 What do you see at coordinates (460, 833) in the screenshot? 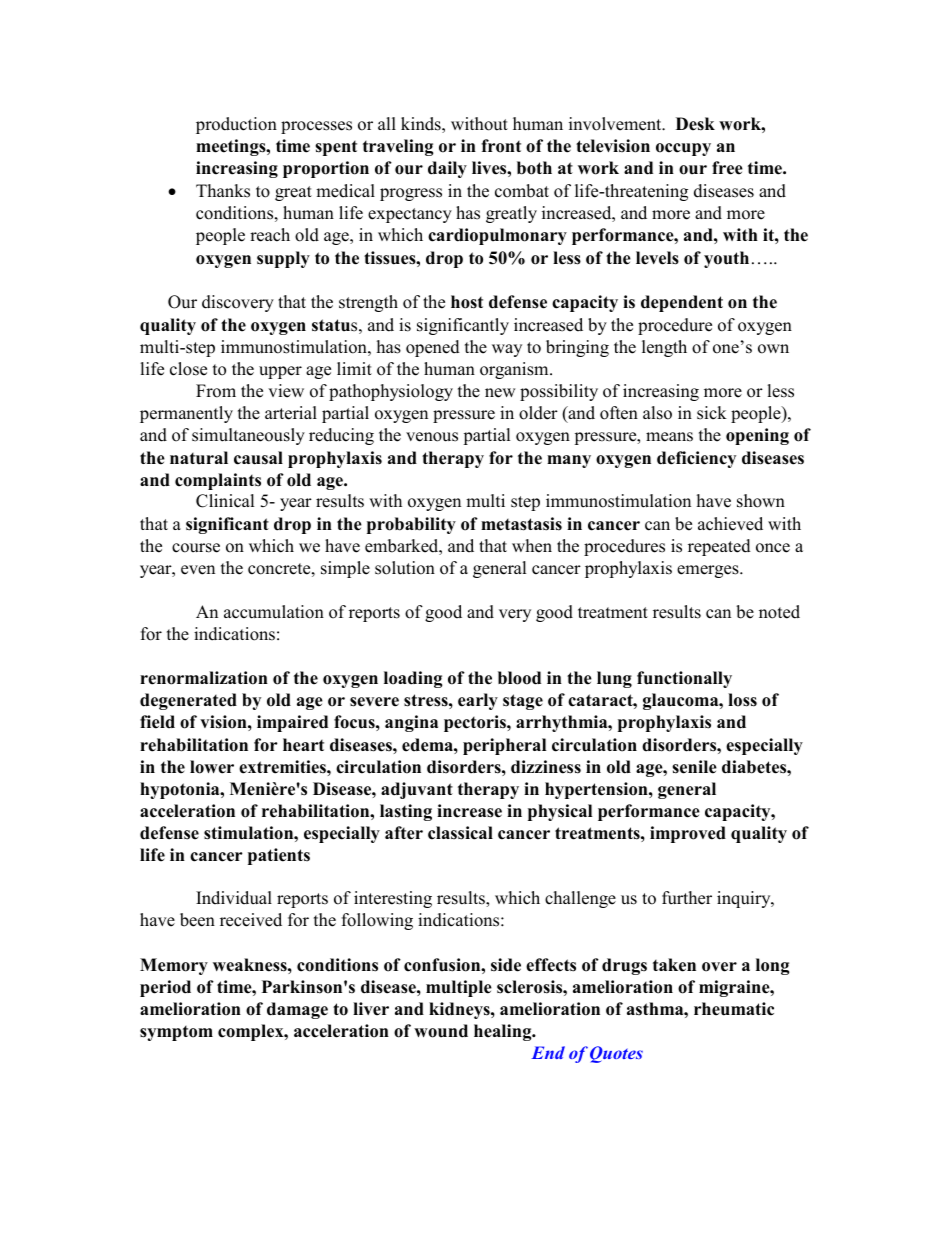
I see `classical` at bounding box center [460, 833].
